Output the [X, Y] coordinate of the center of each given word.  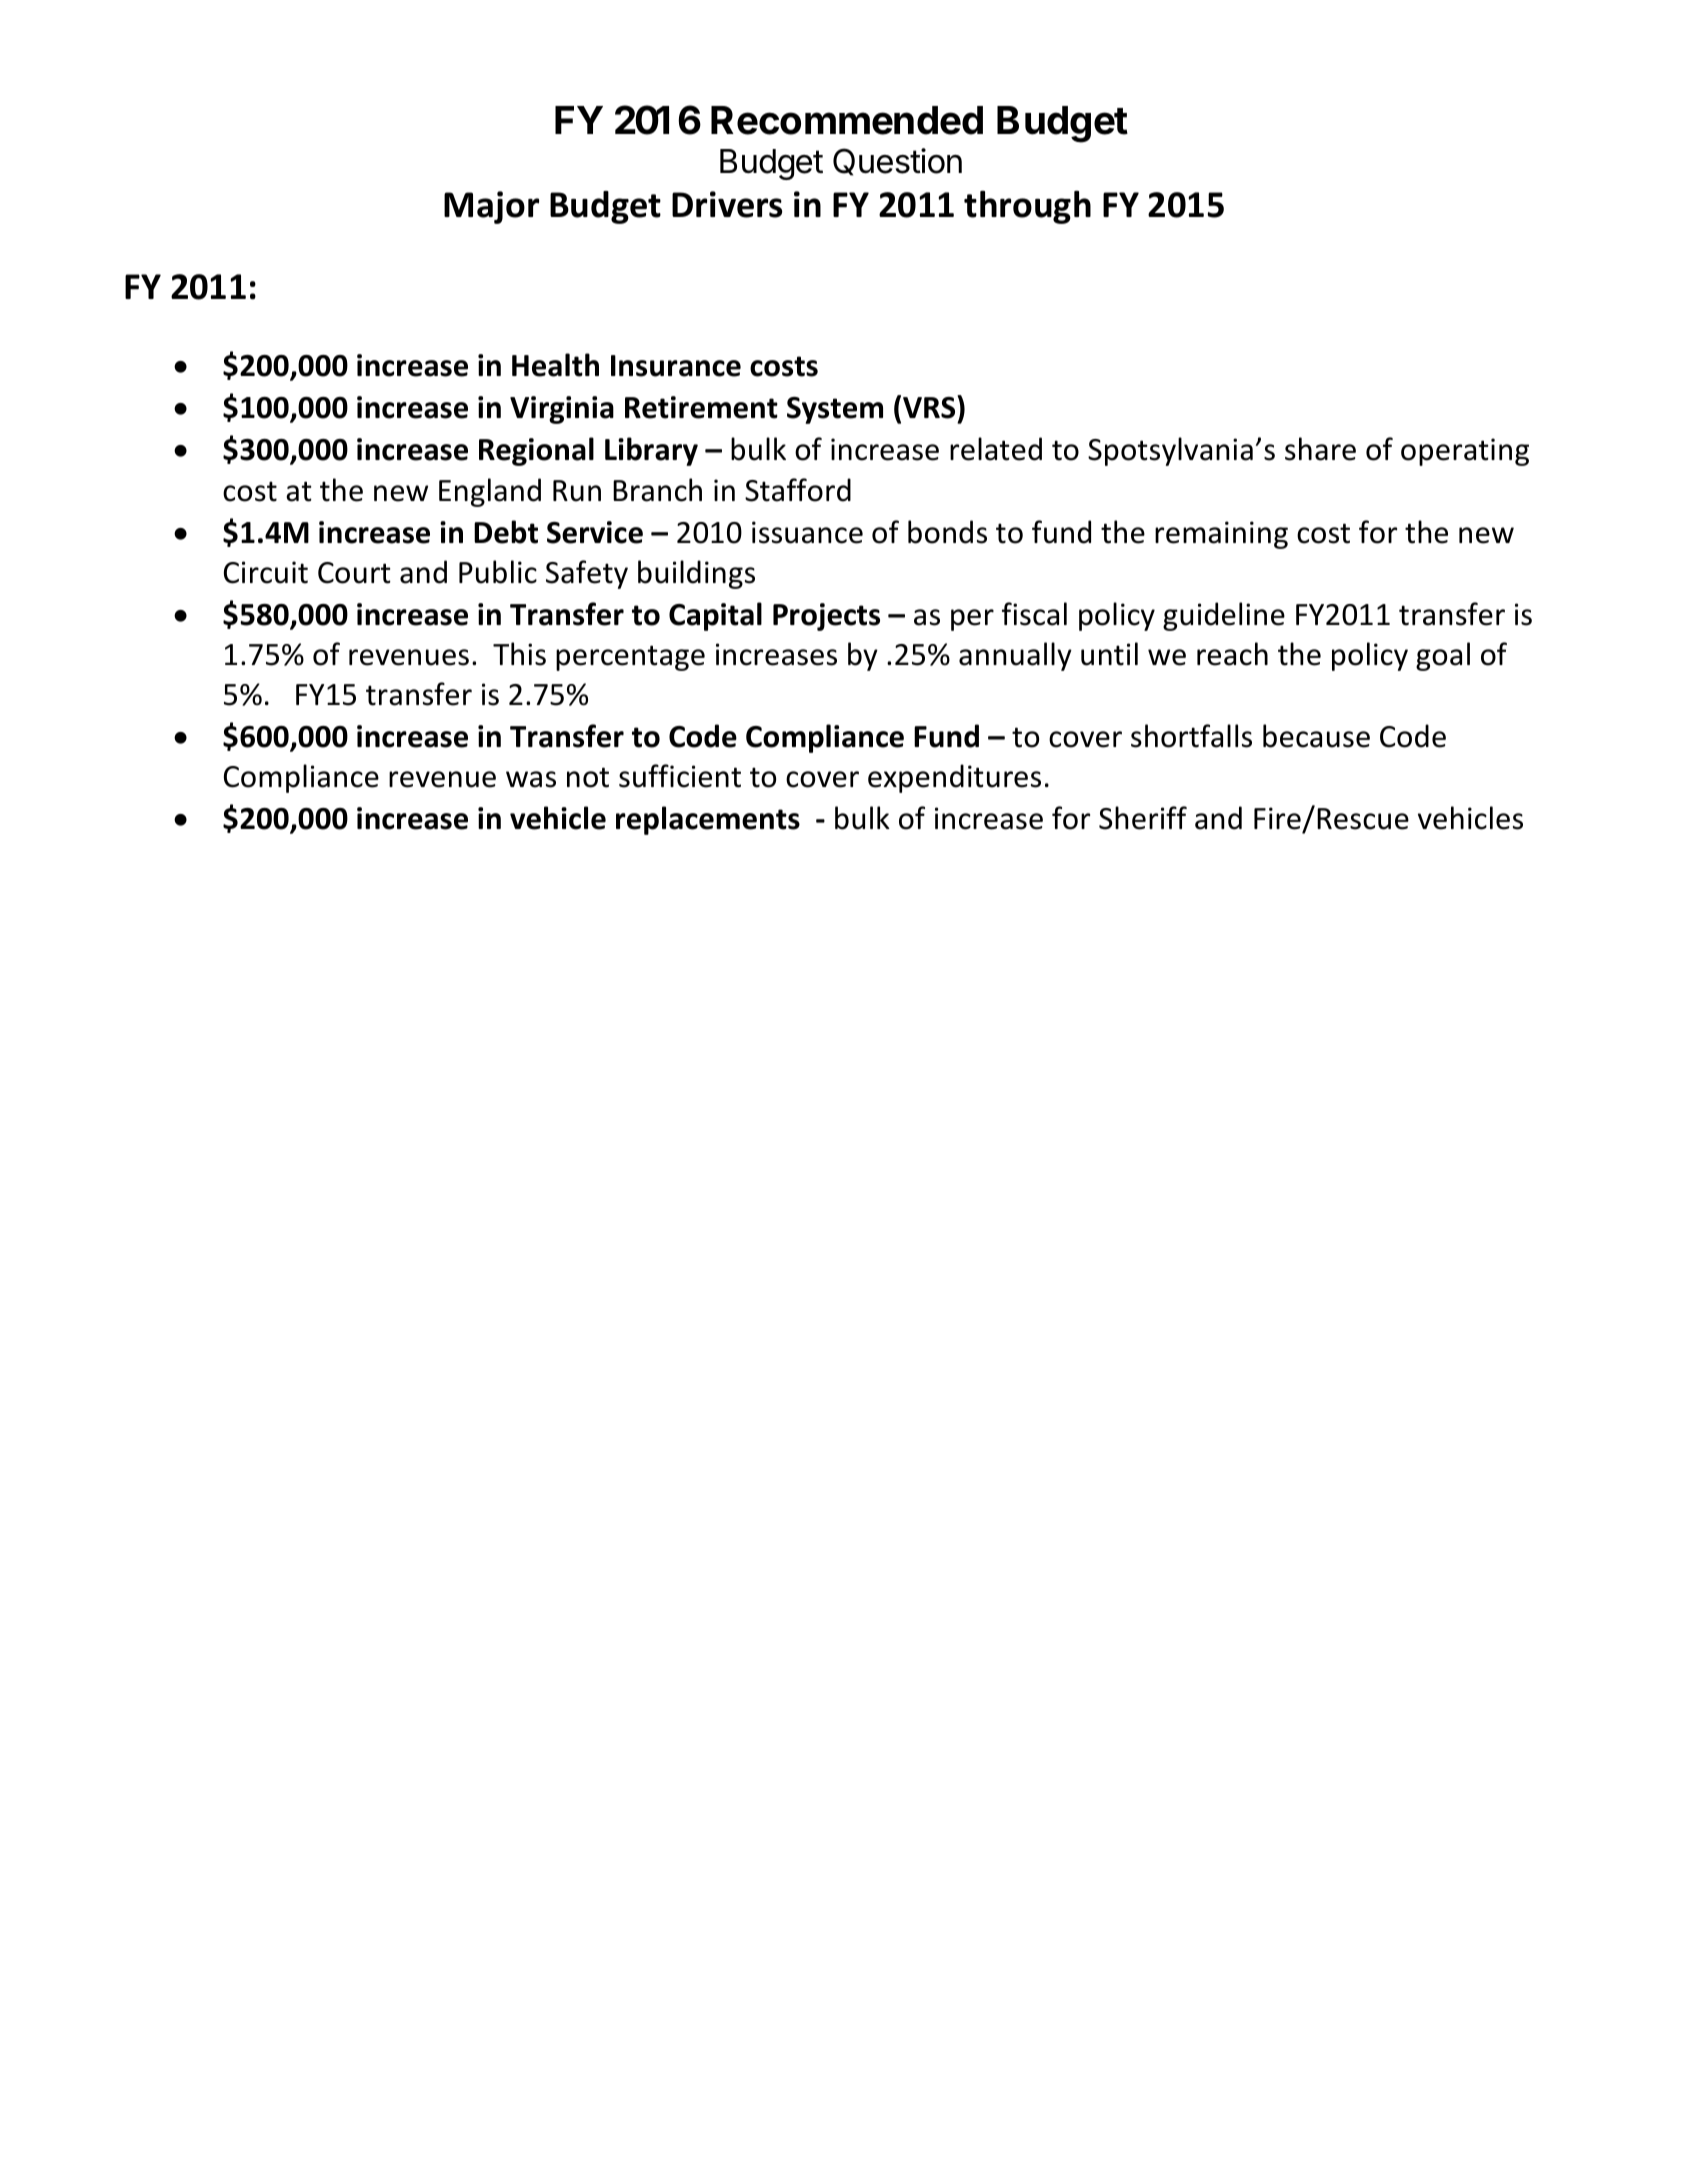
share [1320, 449]
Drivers [727, 204]
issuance [807, 532]
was [531, 779]
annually [1015, 656]
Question [897, 162]
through [1027, 207]
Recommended [847, 120]
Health [555, 365]
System [835, 410]
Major [491, 207]
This [519, 654]
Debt [506, 532]
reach [1232, 654]
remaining [1221, 535]
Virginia [562, 410]
